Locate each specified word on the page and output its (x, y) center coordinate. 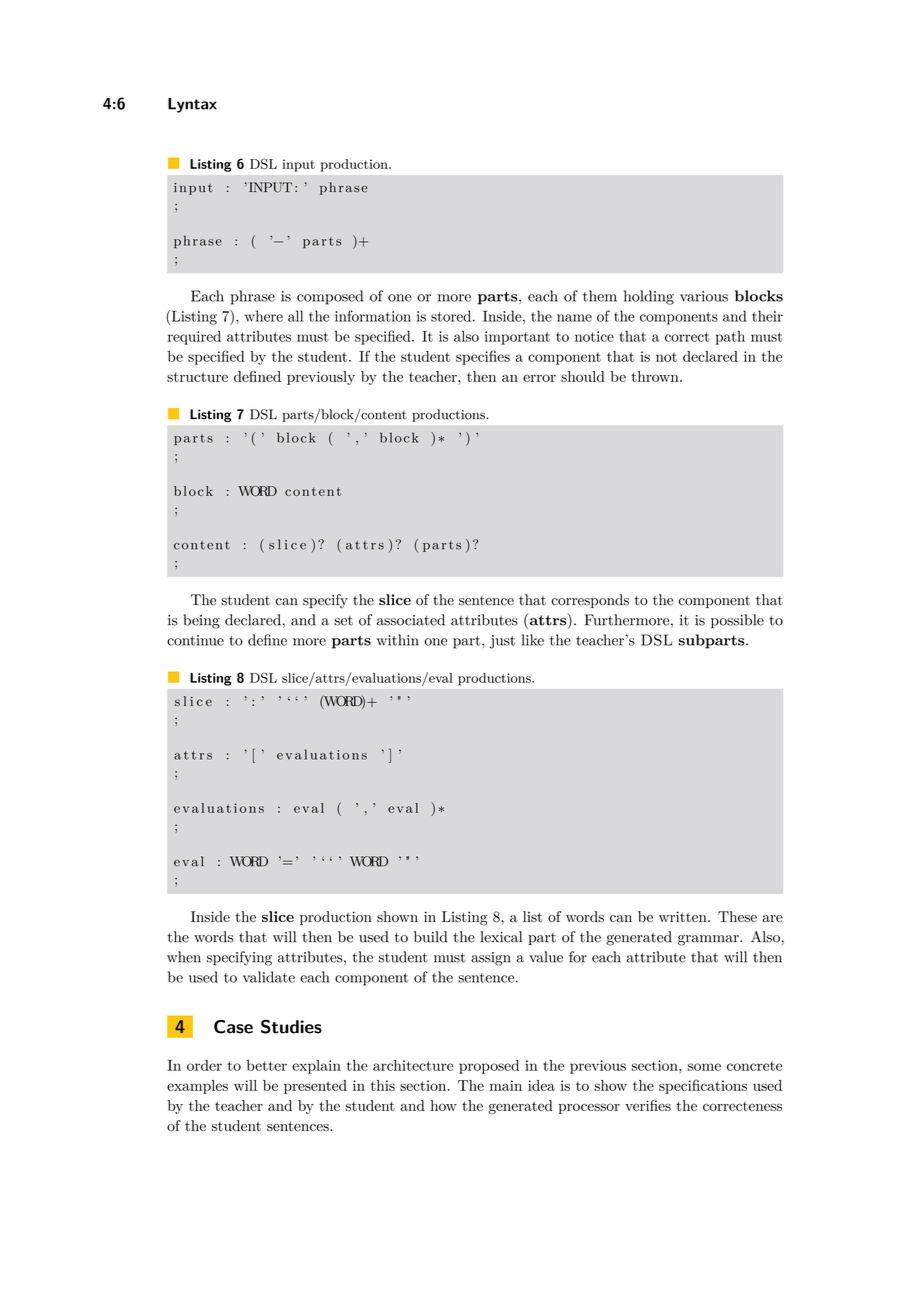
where (264, 316)
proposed (489, 1067)
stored (452, 316)
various (704, 296)
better (267, 1065)
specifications (703, 1086)
